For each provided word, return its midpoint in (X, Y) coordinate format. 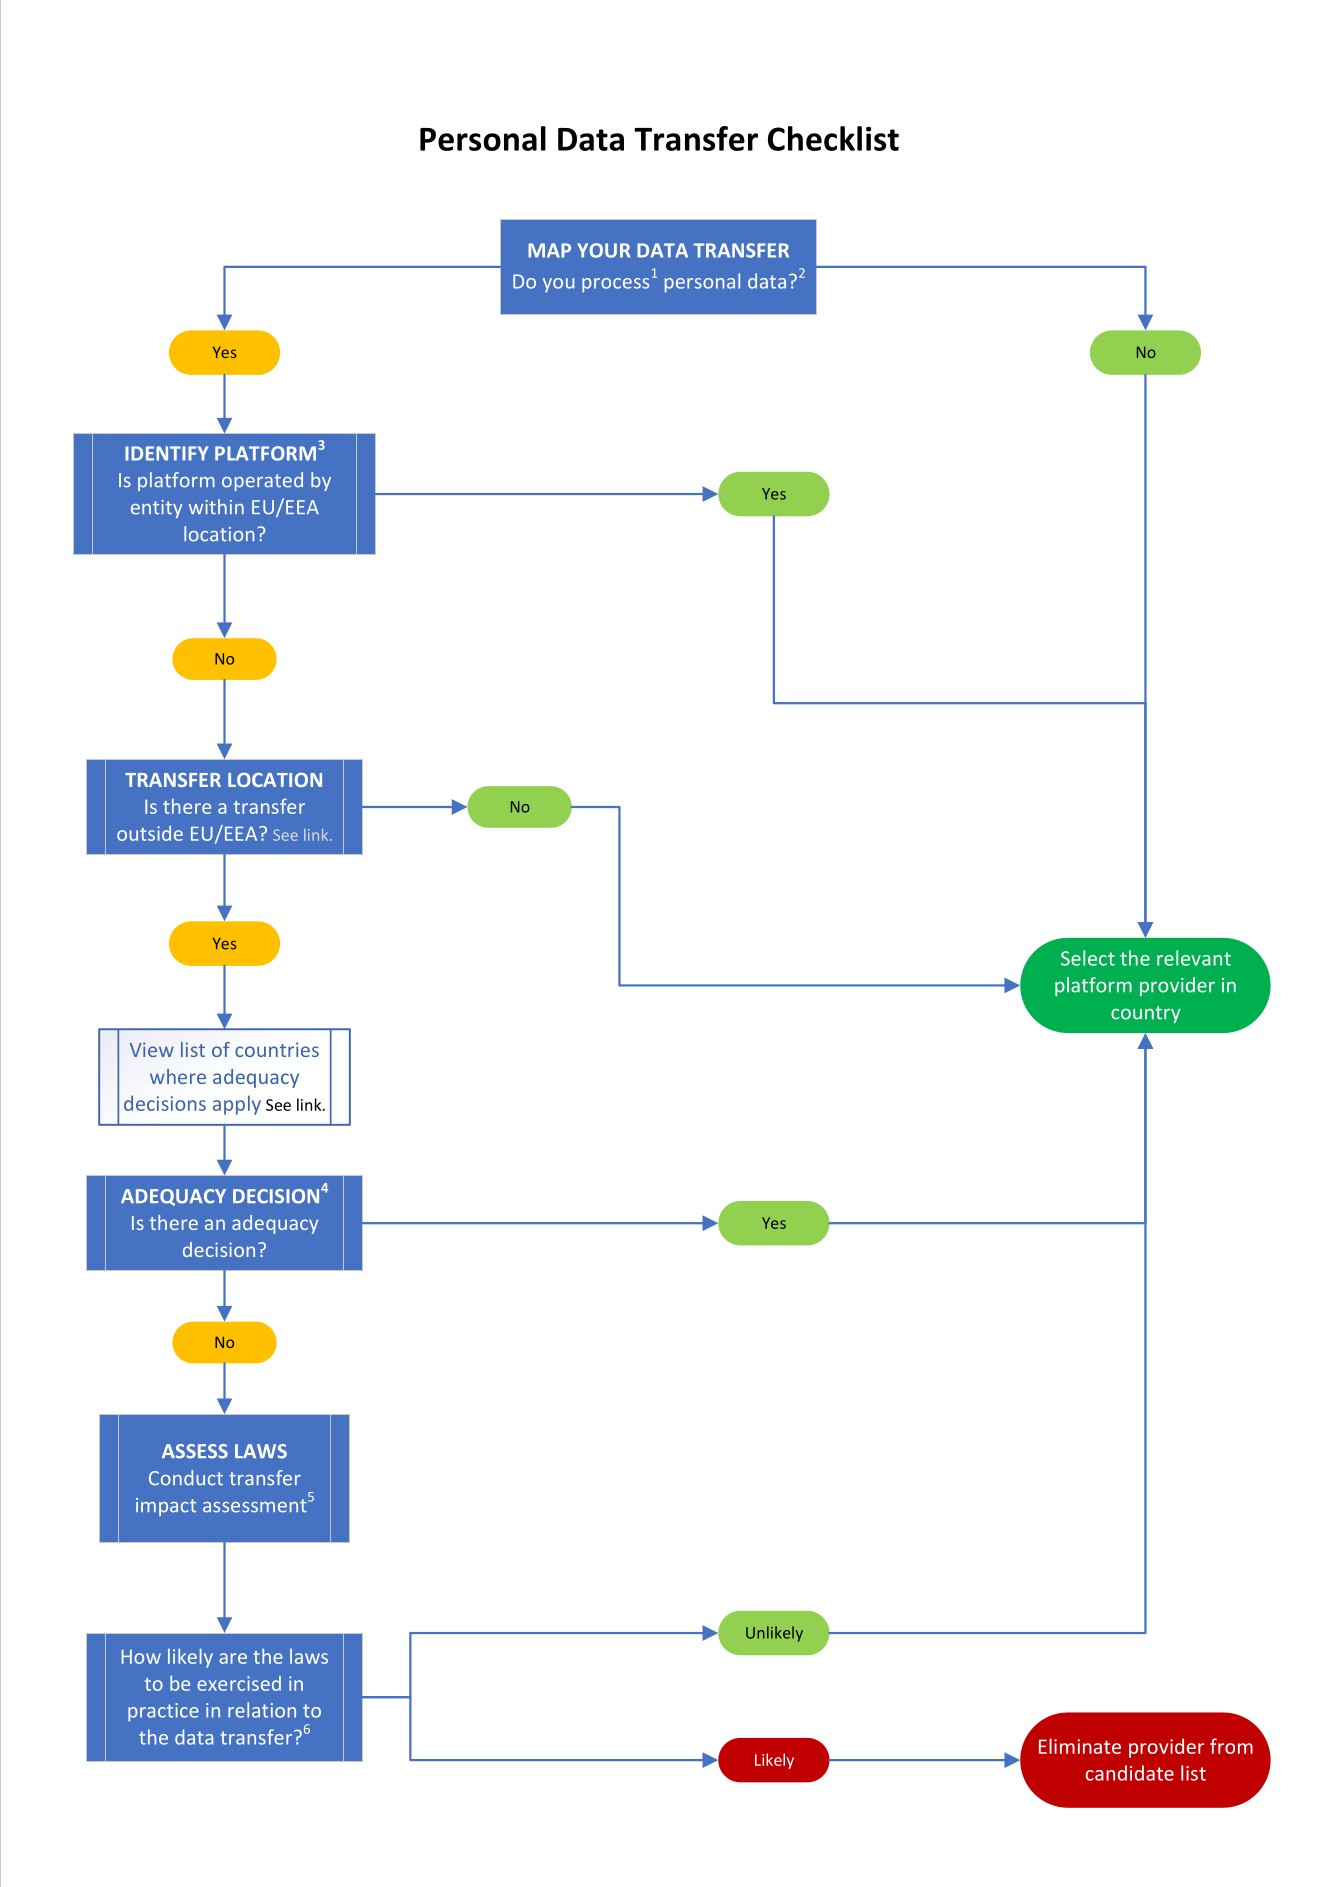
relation (262, 1710)
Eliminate (1080, 1746)
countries (277, 1049)
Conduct (186, 1478)
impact (166, 1507)
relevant (1194, 958)
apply (237, 1105)
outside (150, 833)
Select (1088, 958)
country (1146, 1014)
